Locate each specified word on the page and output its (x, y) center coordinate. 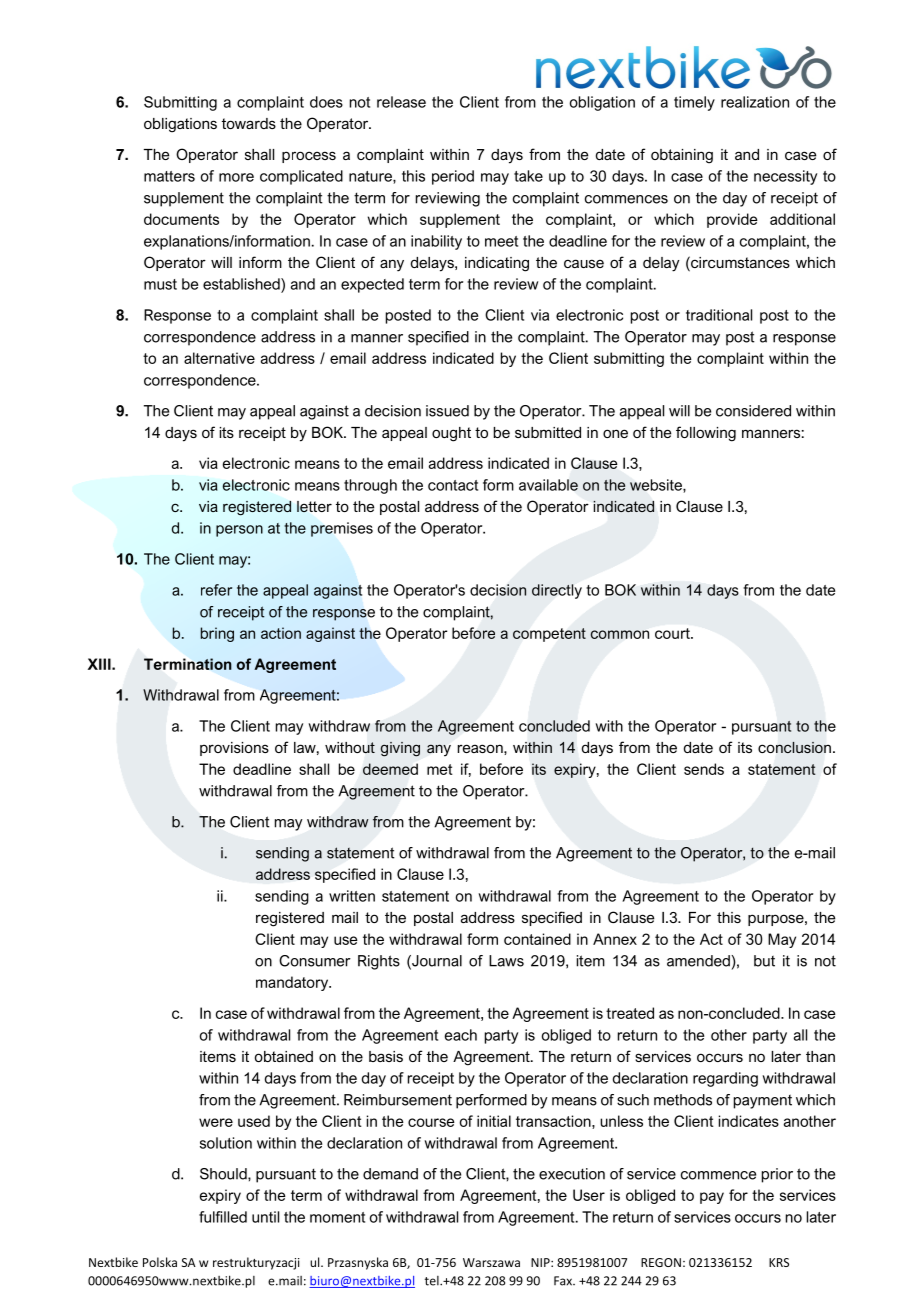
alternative (219, 358)
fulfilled (223, 1217)
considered (753, 411)
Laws (506, 961)
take (528, 176)
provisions (234, 749)
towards (249, 123)
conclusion (794, 747)
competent (549, 635)
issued (447, 411)
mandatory (293, 983)
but (764, 961)
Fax (564, 1281)
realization (755, 102)
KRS (779, 1262)
